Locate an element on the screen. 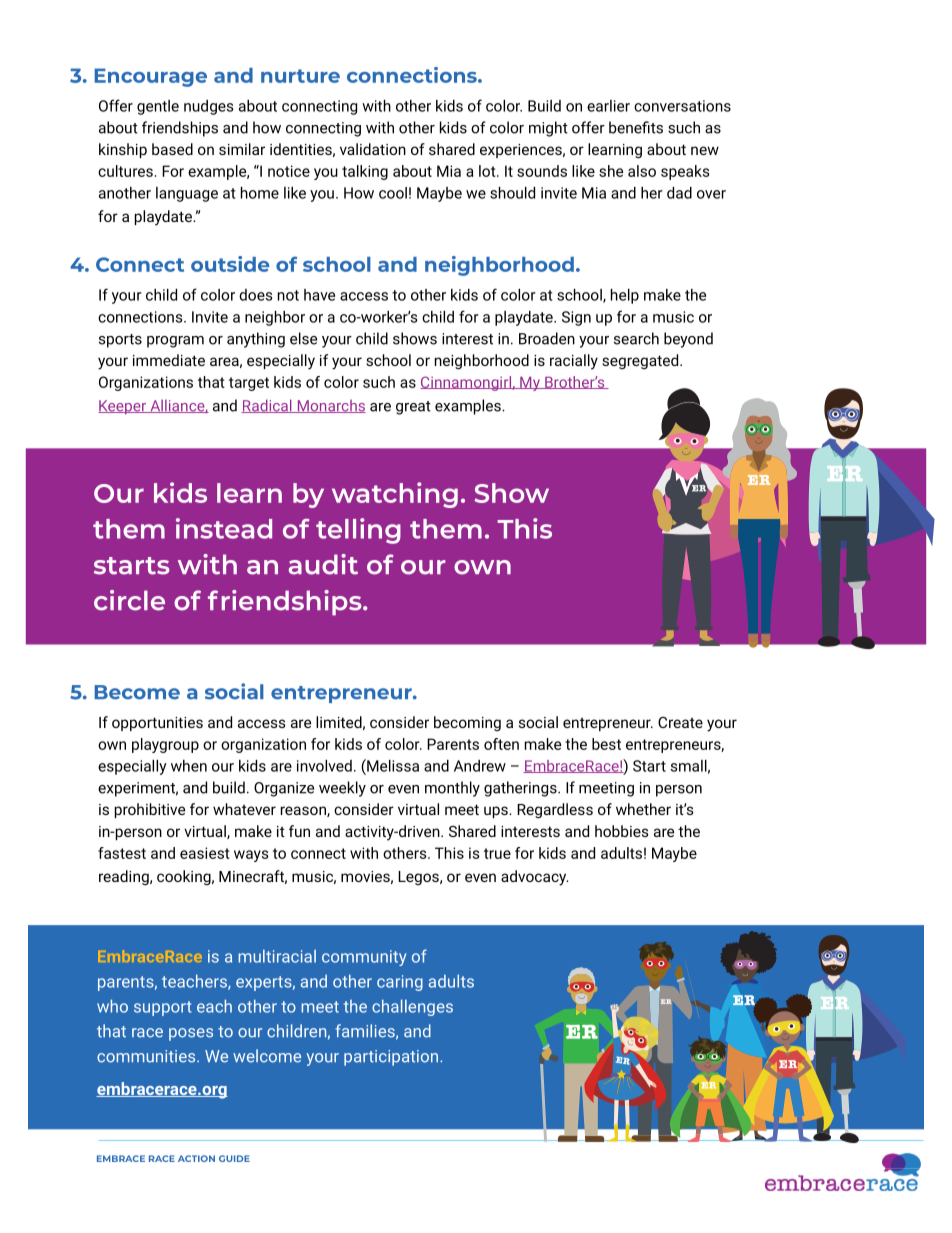  have is located at coordinates (319, 295).
